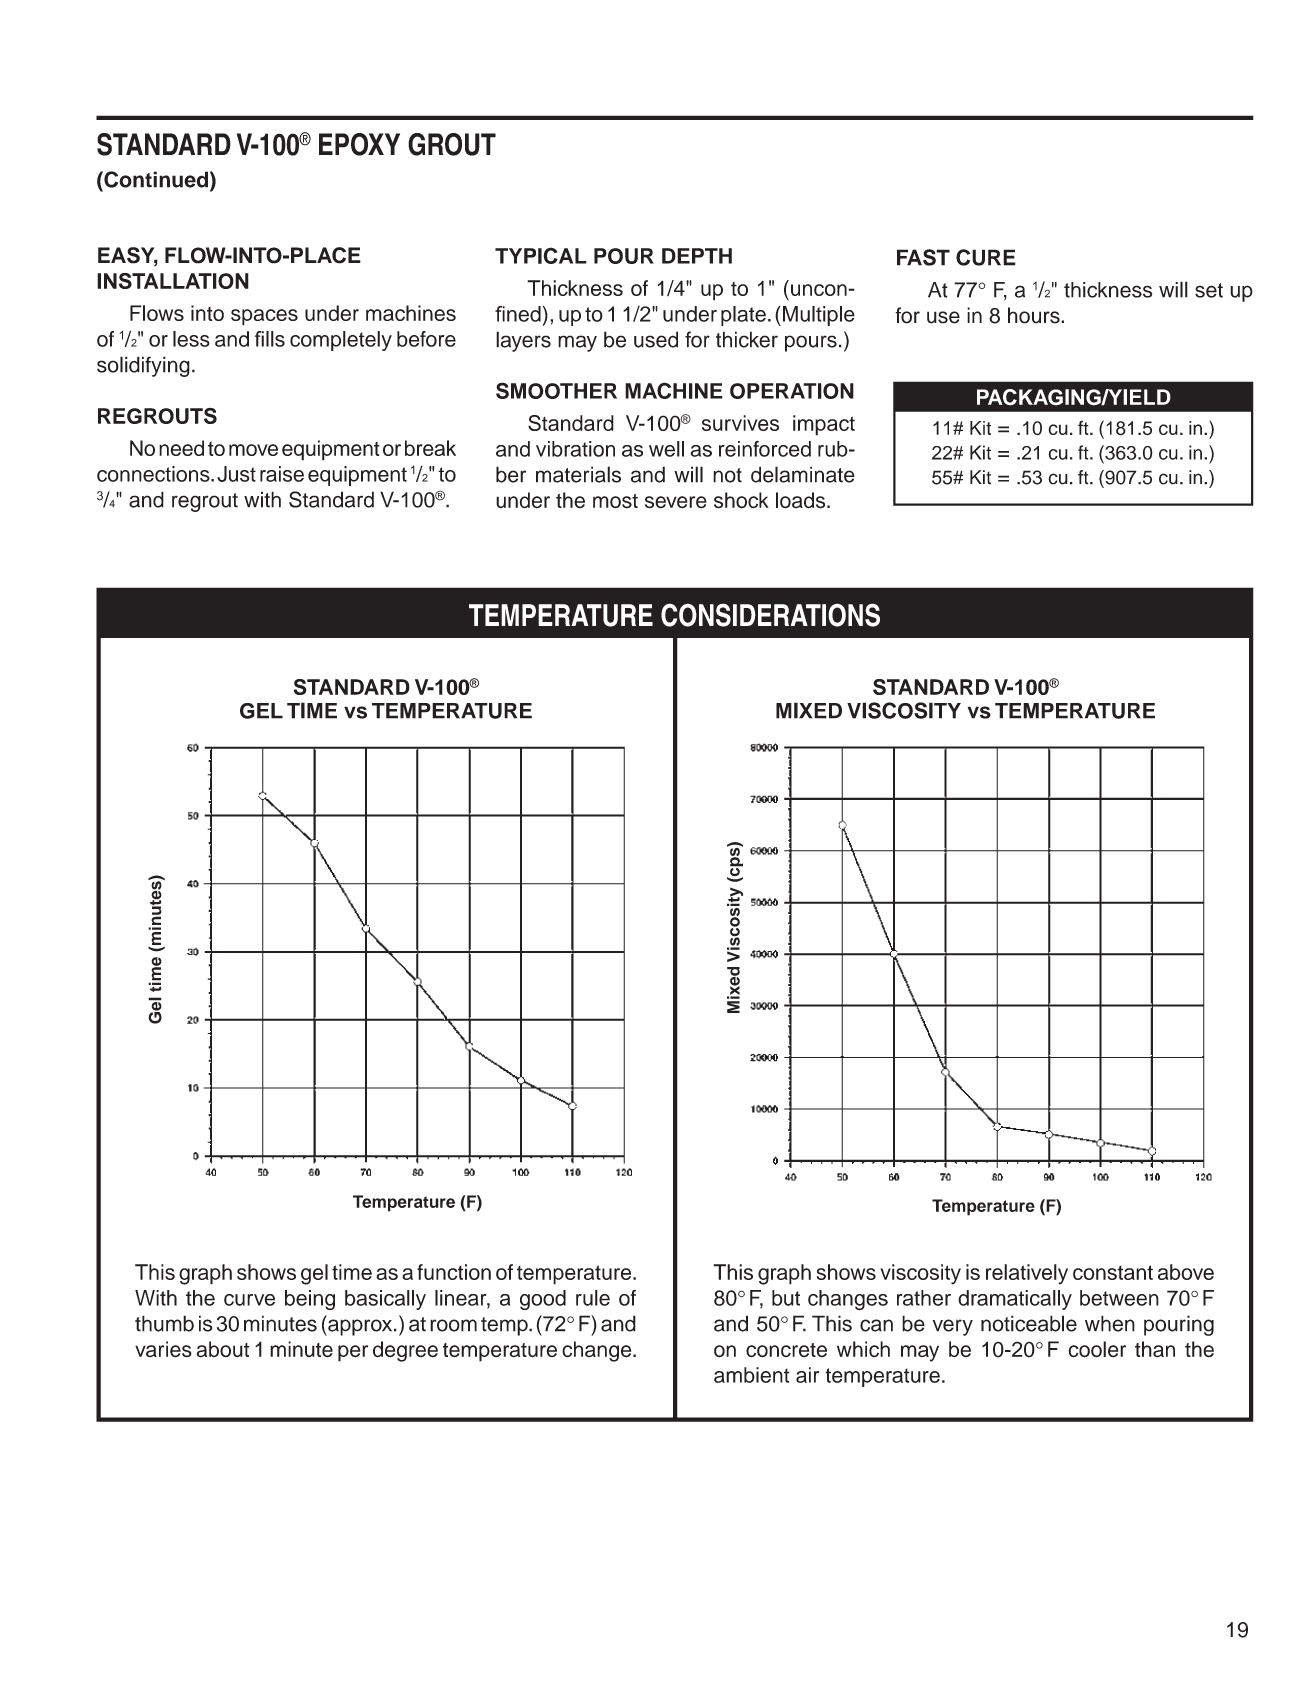  Describe the element at coordinates (752, 1375) in the document. I see `ambient` at that location.
